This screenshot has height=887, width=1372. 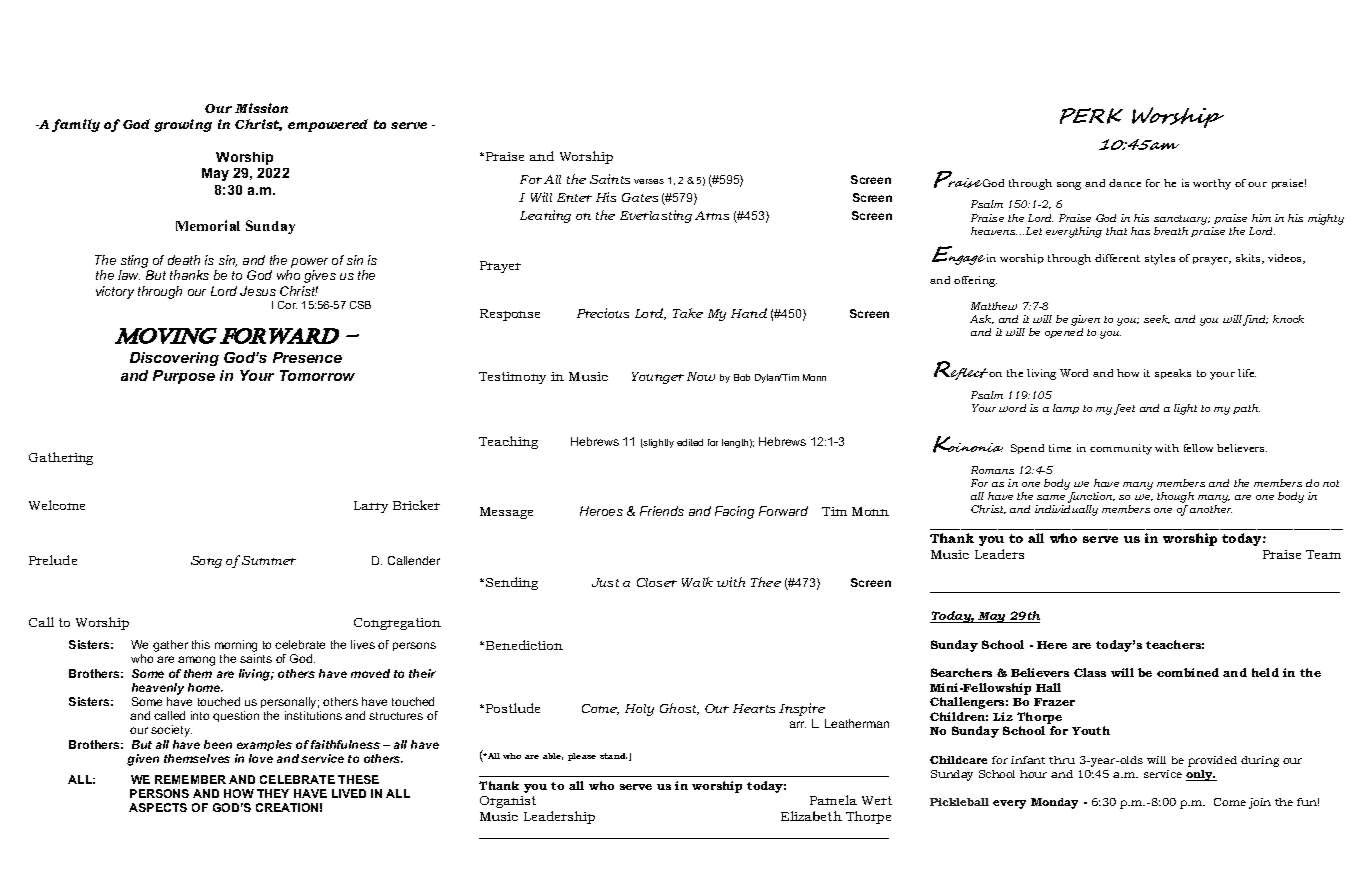 I want to click on Elizabeth, so click(x=811, y=816).
